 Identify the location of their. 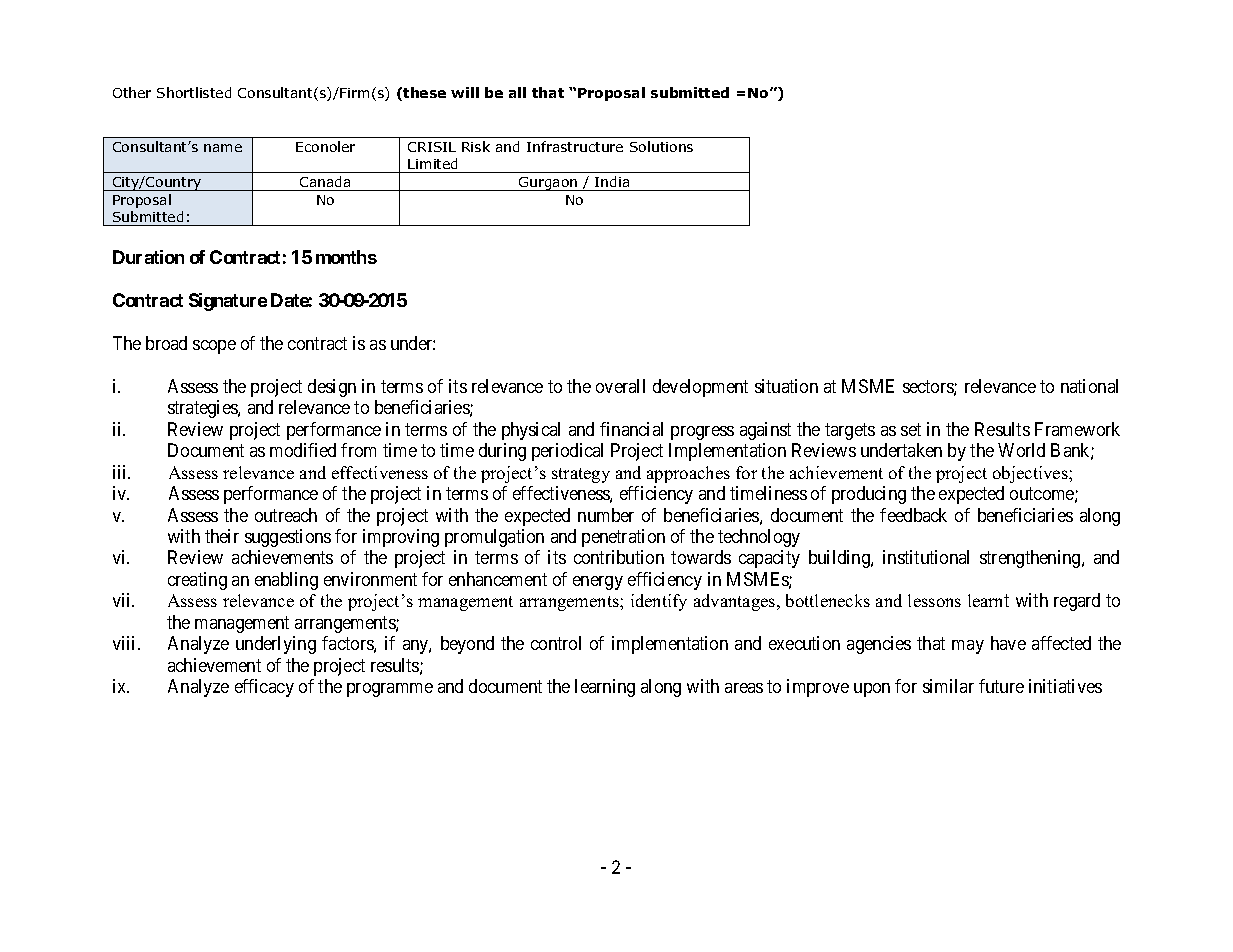
(222, 536).
